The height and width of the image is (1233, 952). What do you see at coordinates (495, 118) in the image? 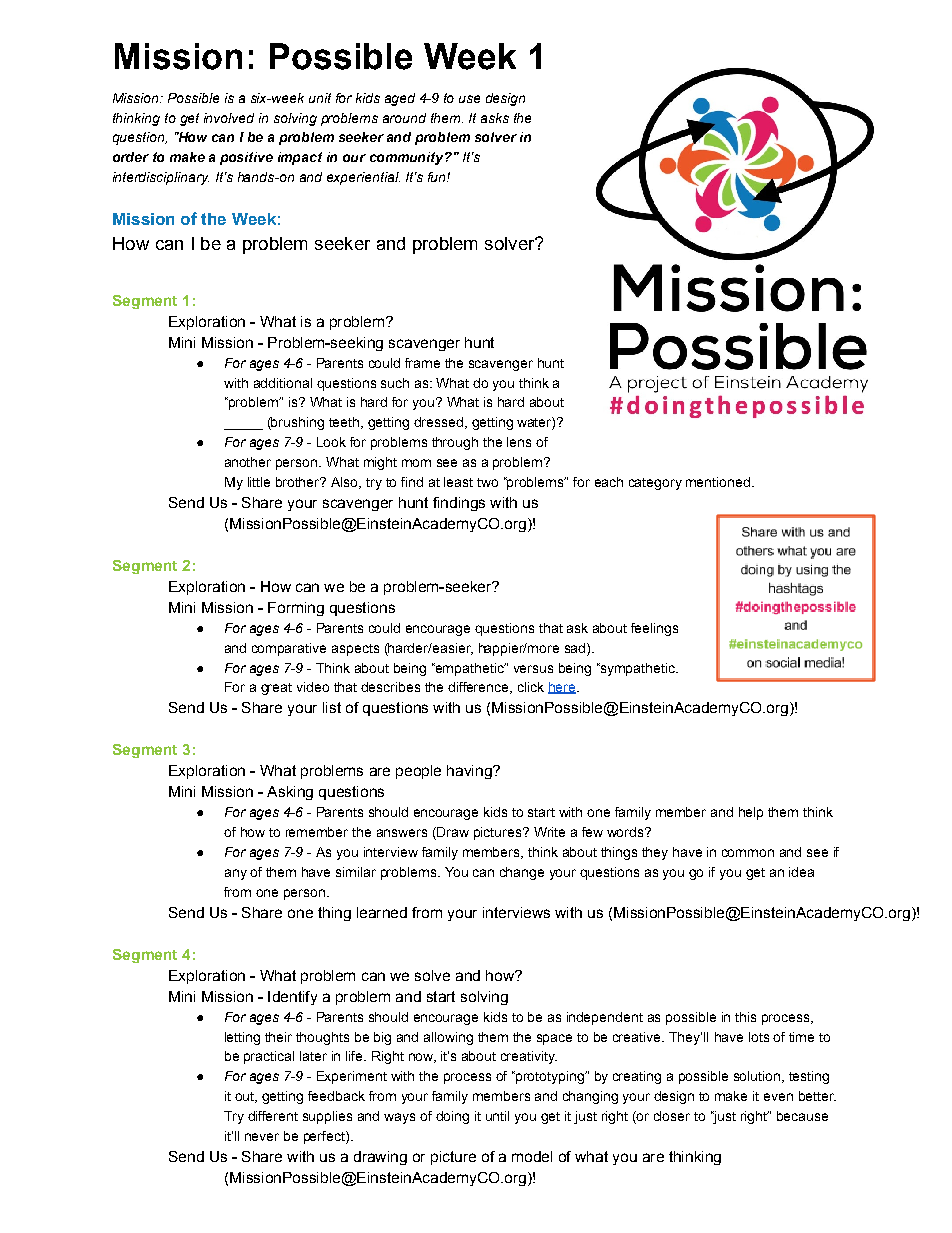
I see `asks` at bounding box center [495, 118].
